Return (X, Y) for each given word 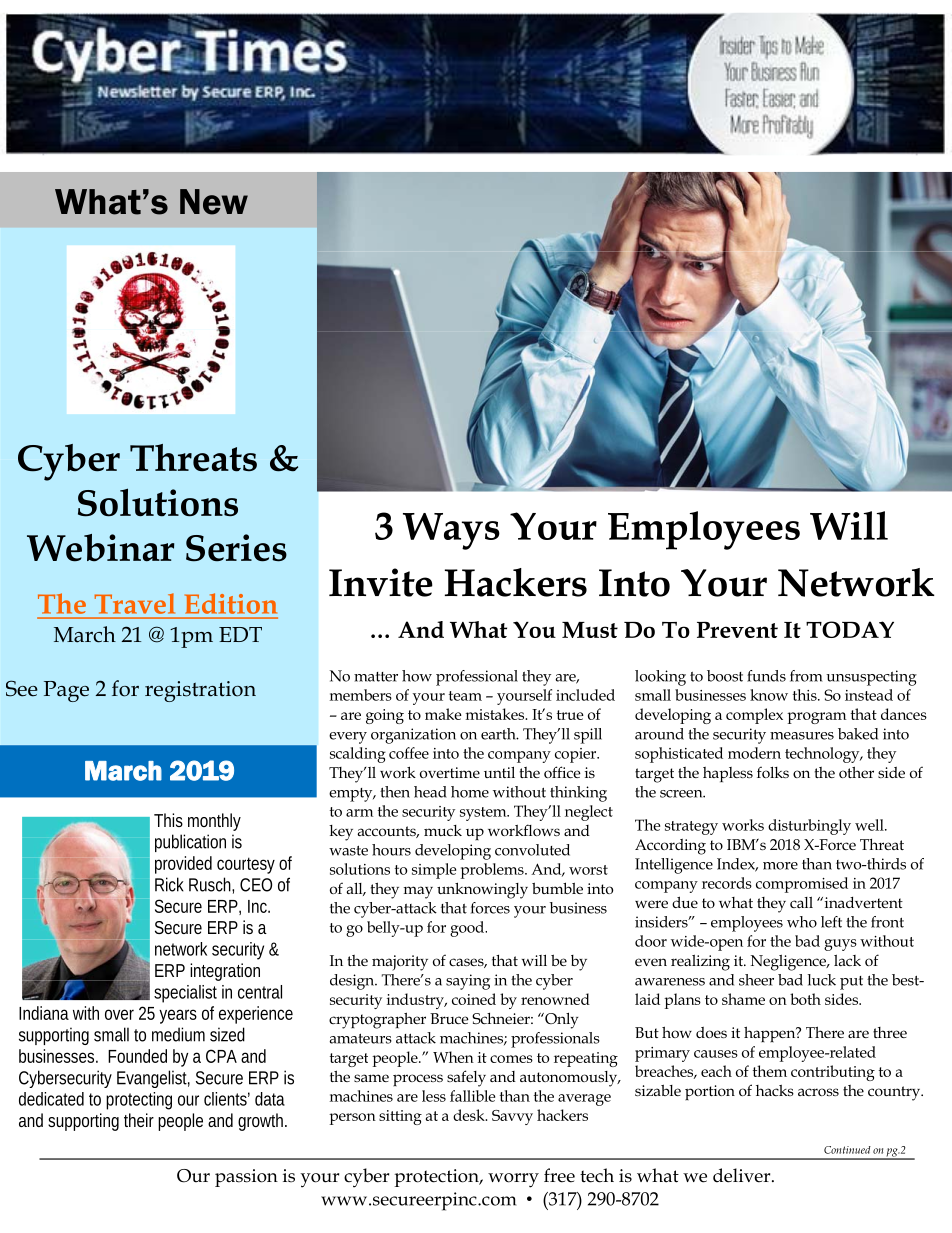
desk (470, 1115)
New (214, 202)
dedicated (54, 1099)
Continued (847, 1150)
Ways (451, 531)
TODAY (850, 629)
